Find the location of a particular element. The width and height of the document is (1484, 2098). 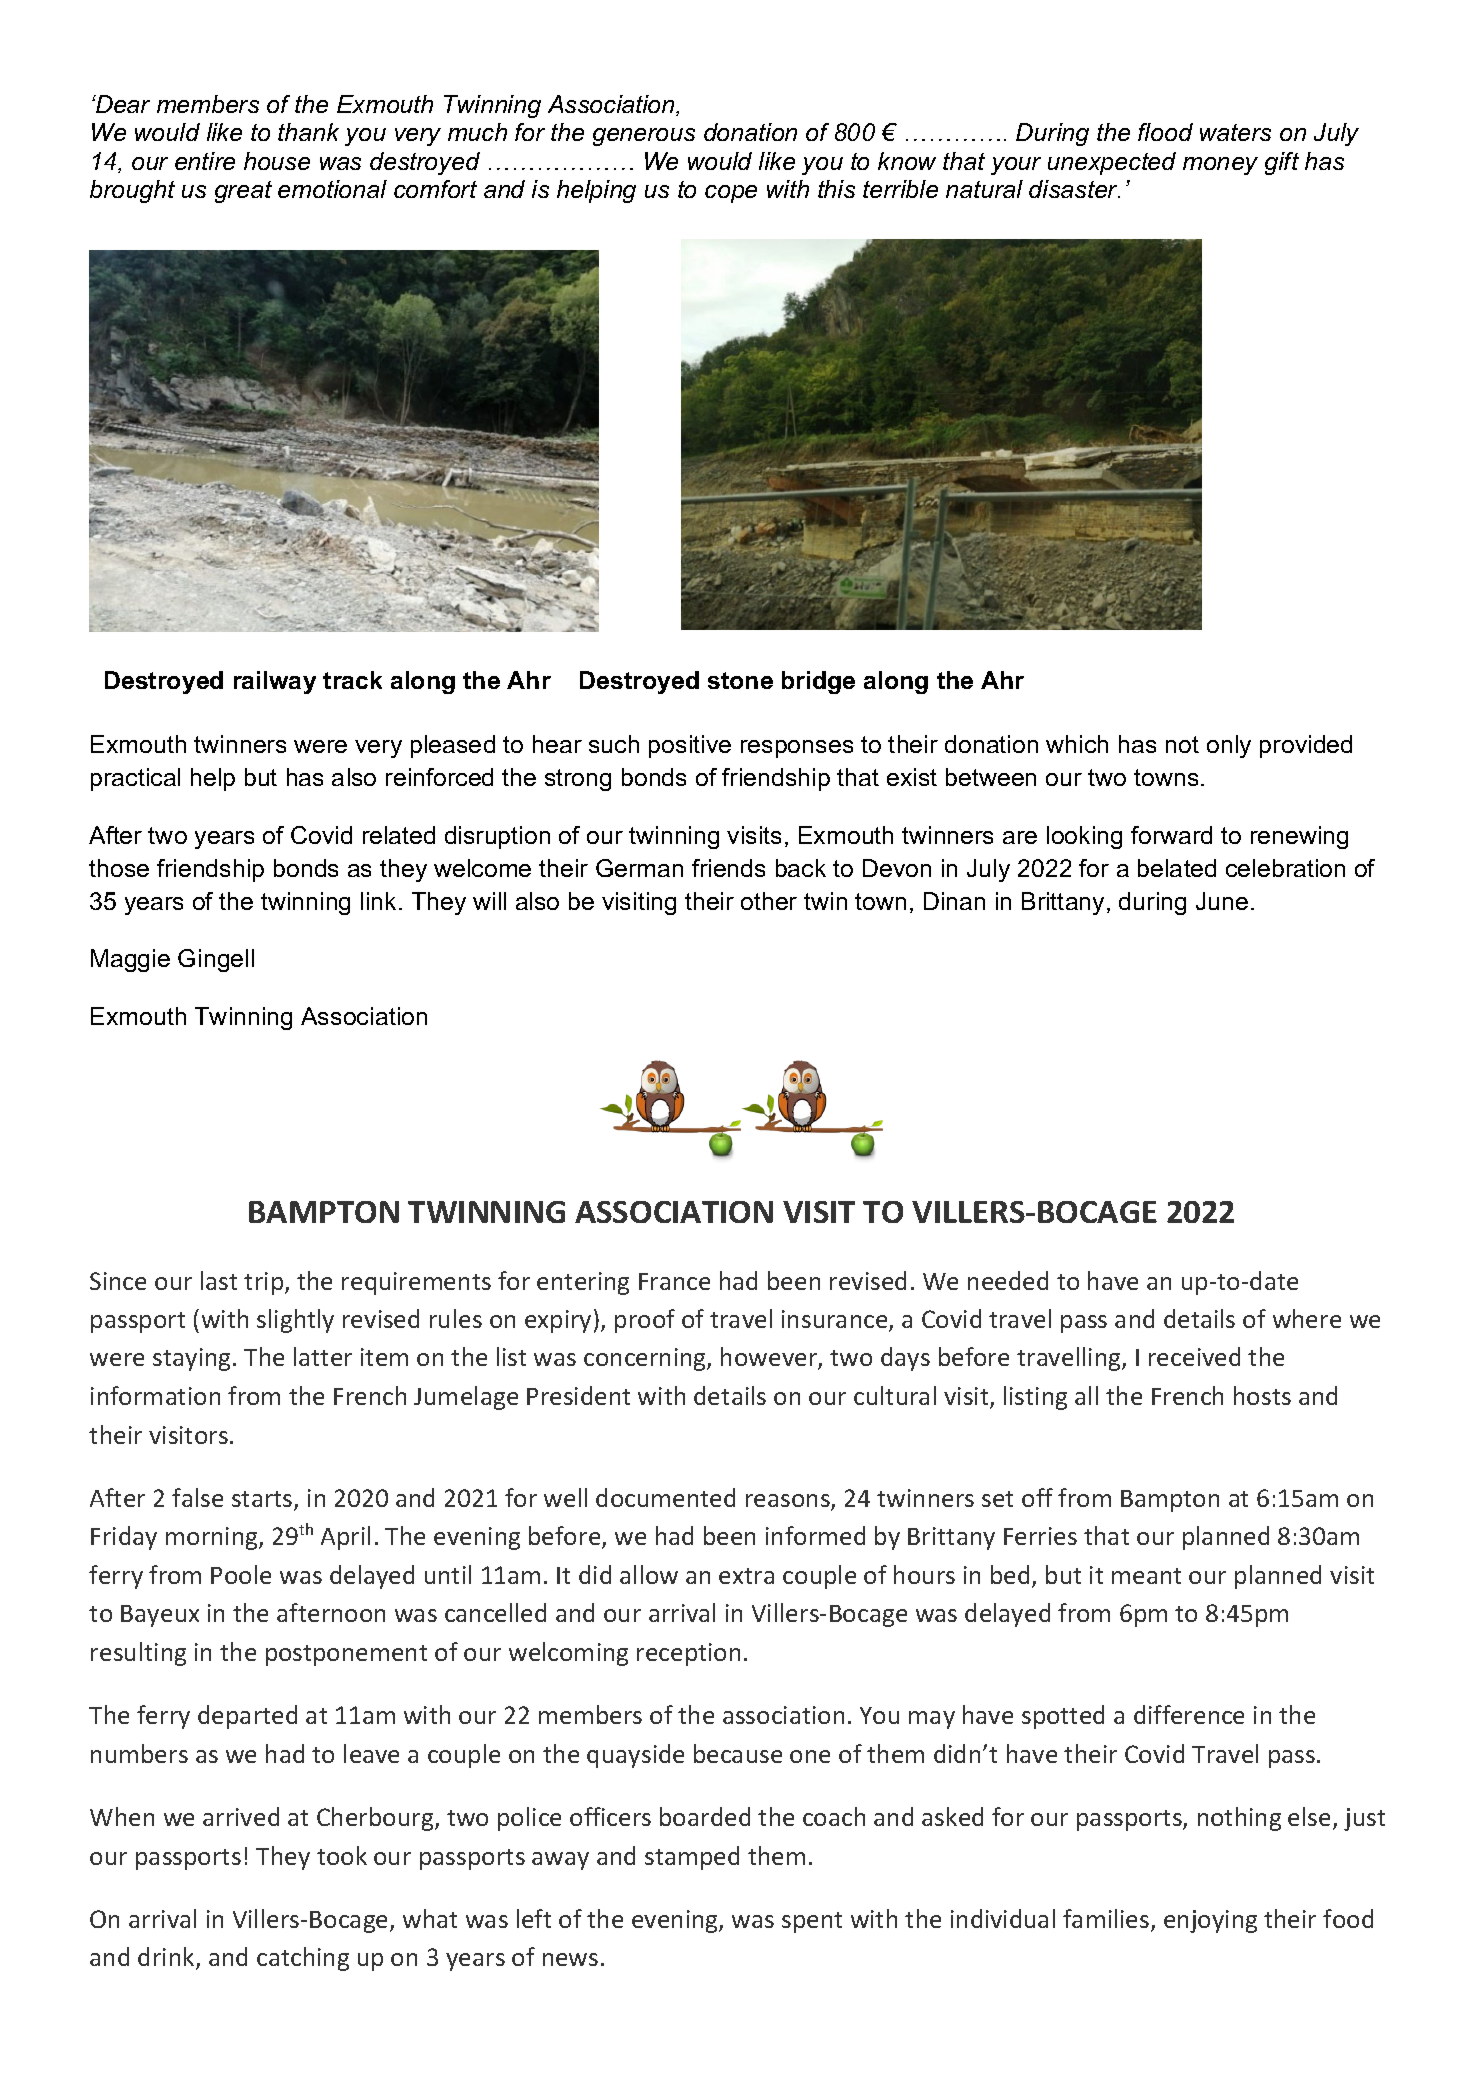

great is located at coordinates (243, 192).
